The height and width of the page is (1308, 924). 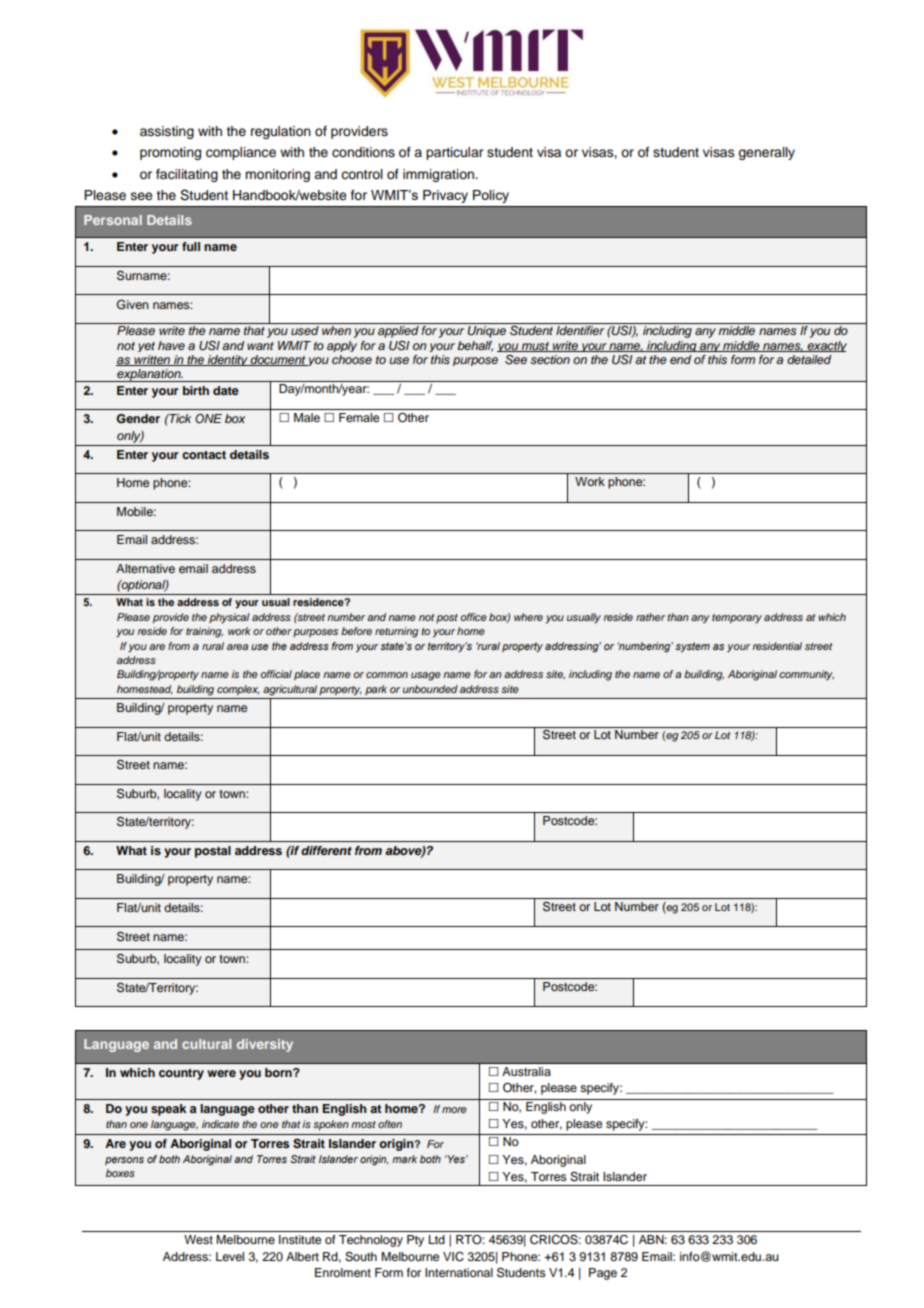 What do you see at coordinates (430, 689) in the page?
I see `unbounded` at bounding box center [430, 689].
